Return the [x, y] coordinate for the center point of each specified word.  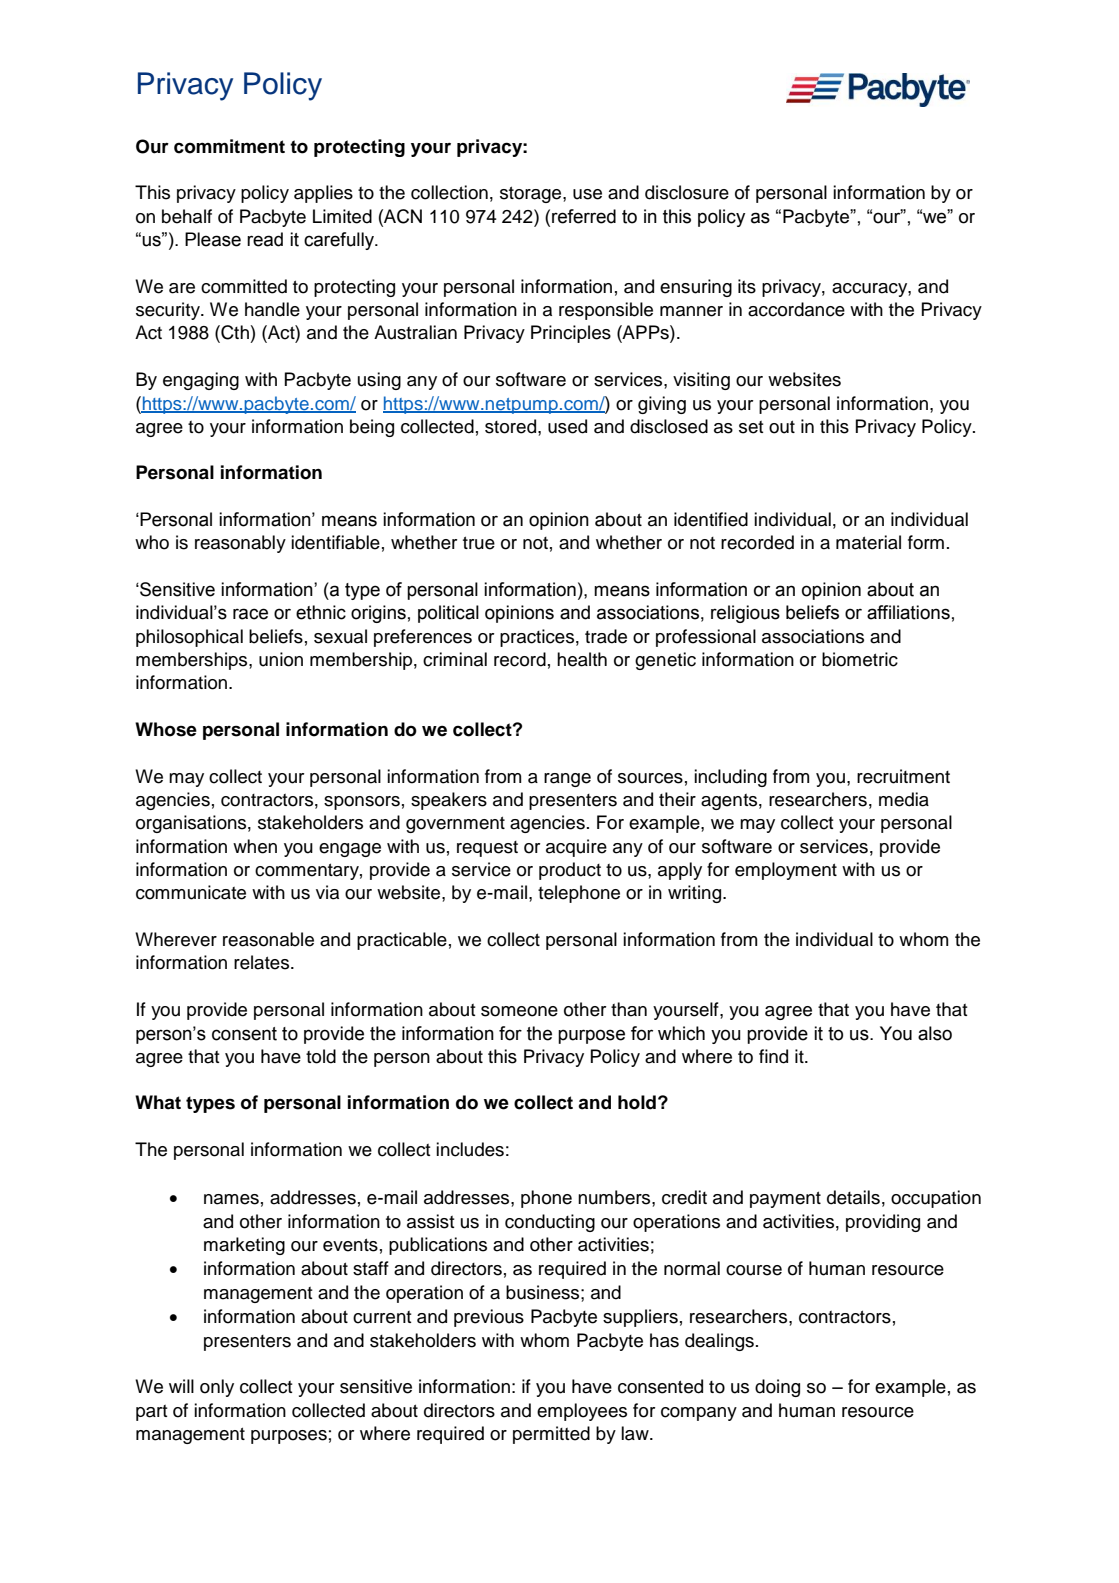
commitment [229, 146]
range [567, 780]
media [904, 799]
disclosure [687, 192]
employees [582, 1412]
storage [532, 194]
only [217, 1388]
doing [777, 1388]
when [255, 846]
